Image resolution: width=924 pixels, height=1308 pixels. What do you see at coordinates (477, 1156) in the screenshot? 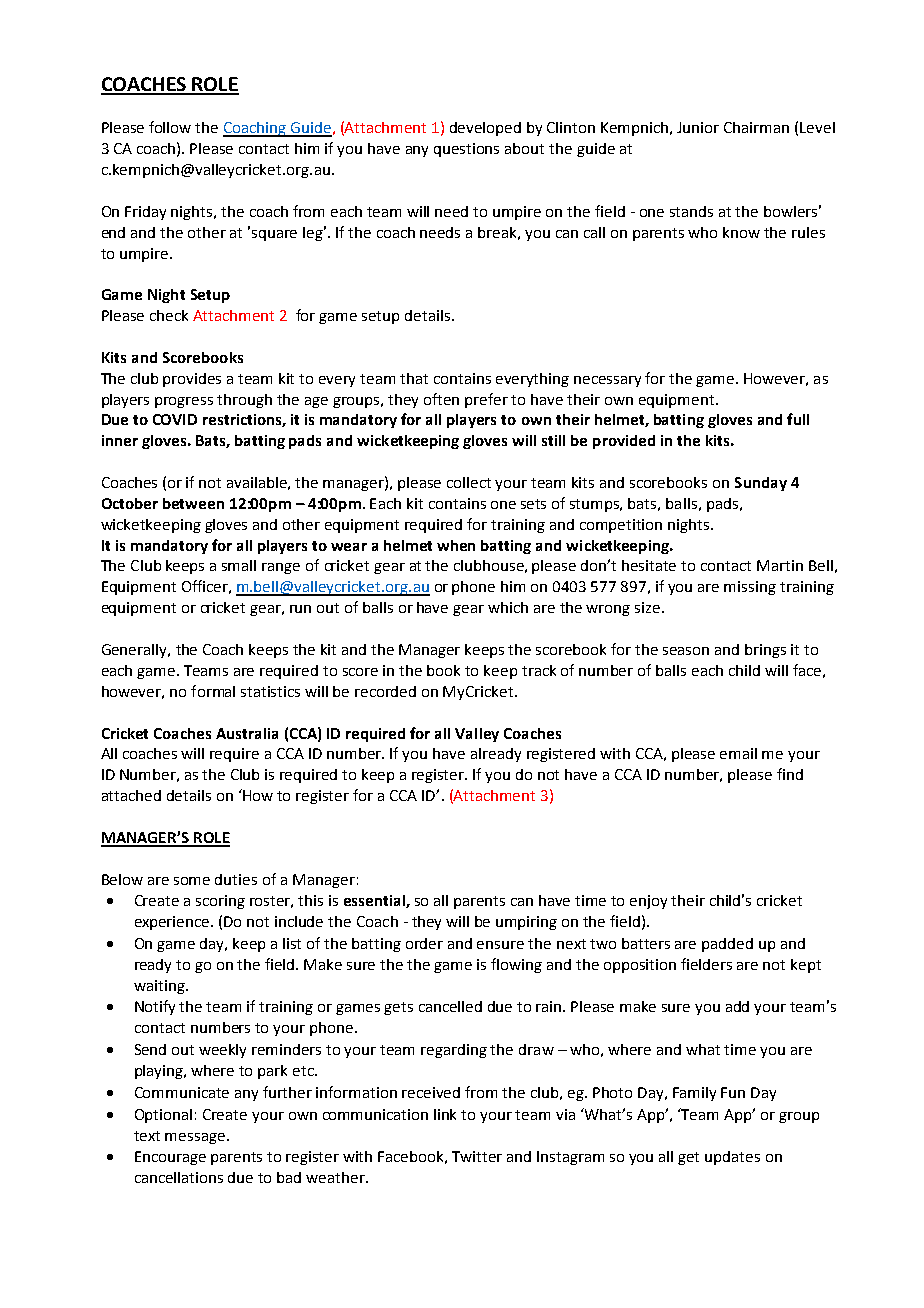
I see `Twitter` at bounding box center [477, 1156].
